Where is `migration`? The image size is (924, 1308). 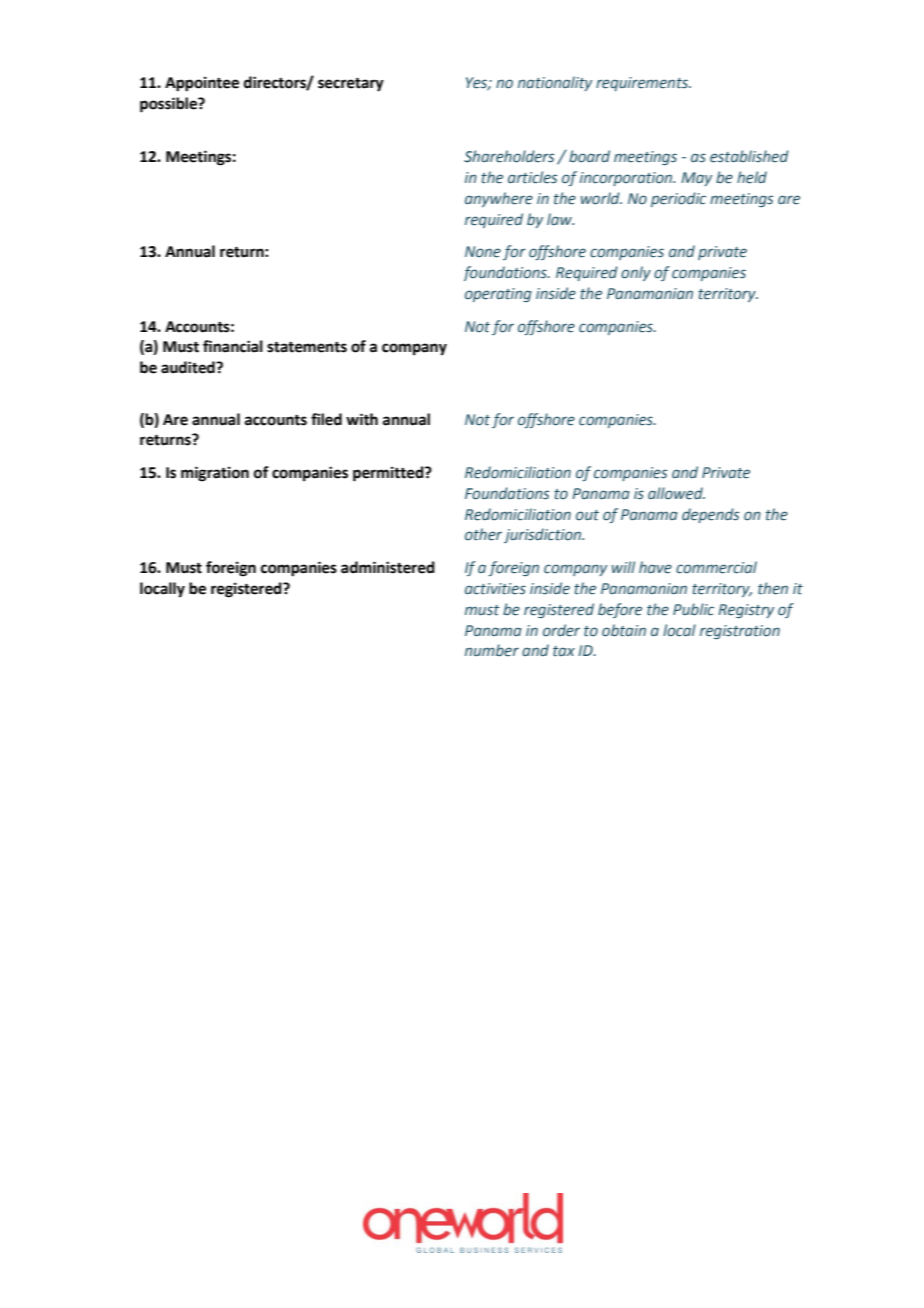
migration is located at coordinates (215, 474).
